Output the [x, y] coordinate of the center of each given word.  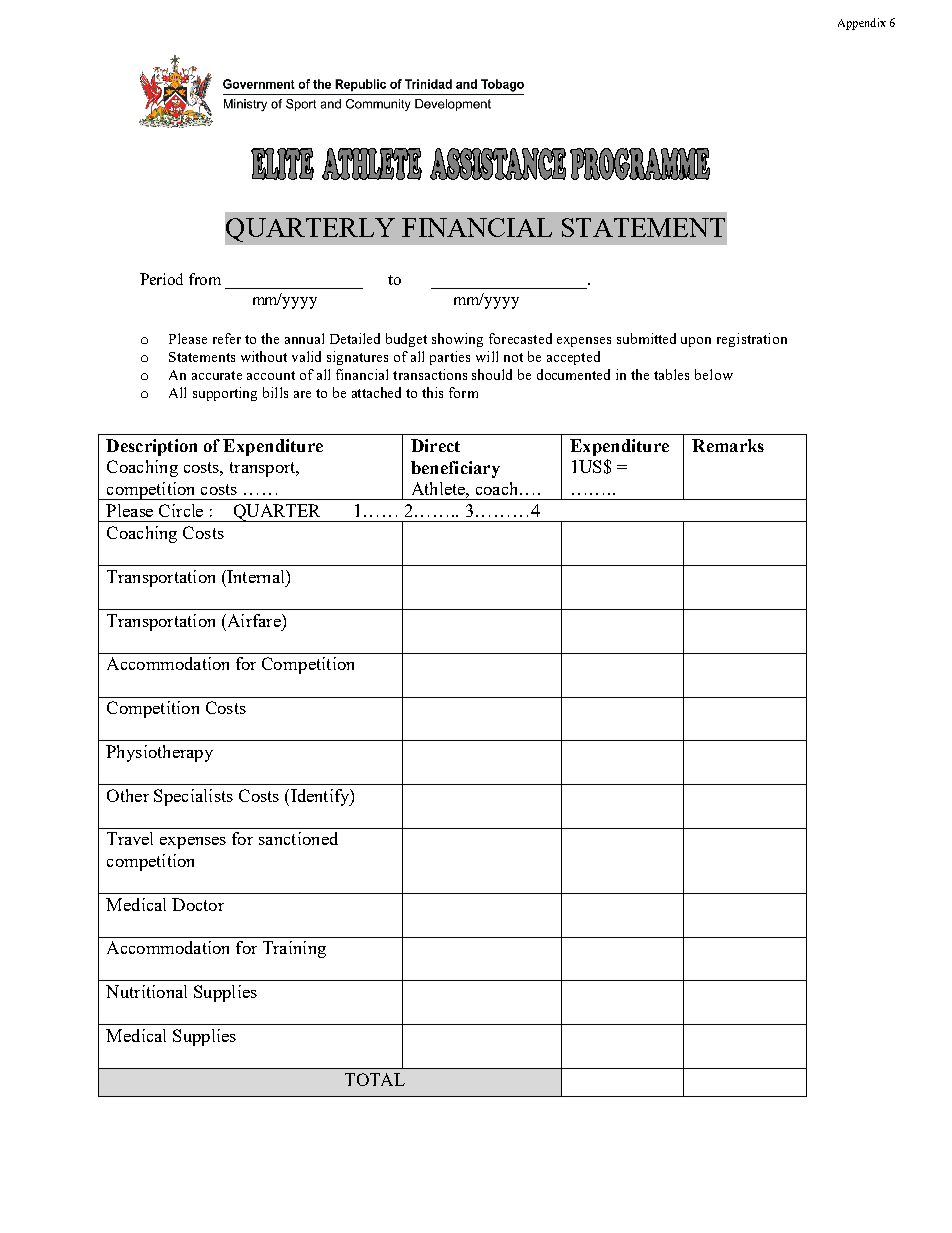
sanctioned [298, 838]
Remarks [728, 445]
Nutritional [146, 991]
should [492, 374]
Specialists [193, 797]
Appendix [862, 24]
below [714, 374]
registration [752, 340]
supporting [225, 394]
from [205, 279]
